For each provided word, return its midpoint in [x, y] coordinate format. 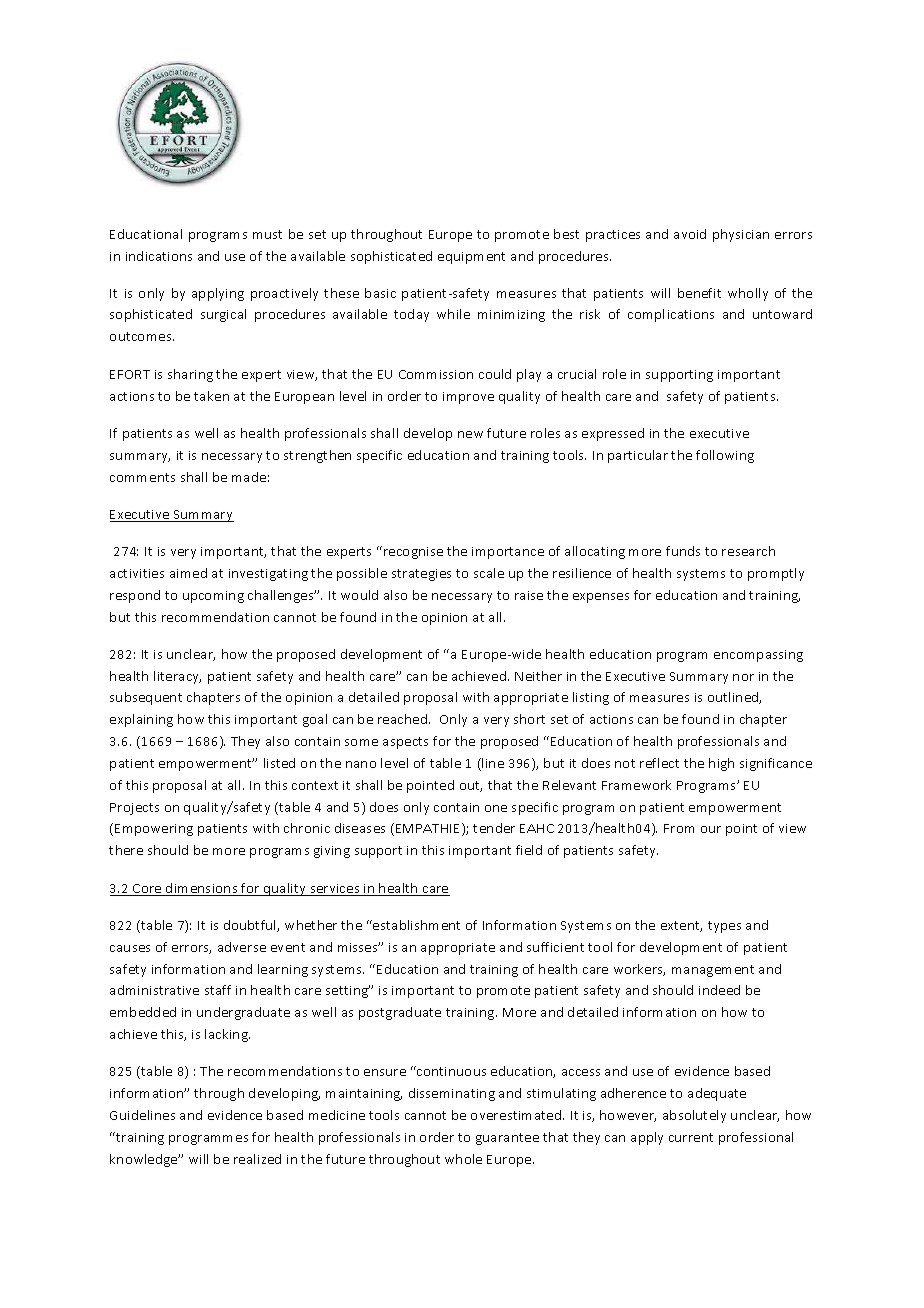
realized [257, 1159]
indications [159, 256]
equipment [471, 258]
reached [404, 719]
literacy [177, 677]
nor [743, 677]
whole [463, 1159]
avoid [690, 234]
